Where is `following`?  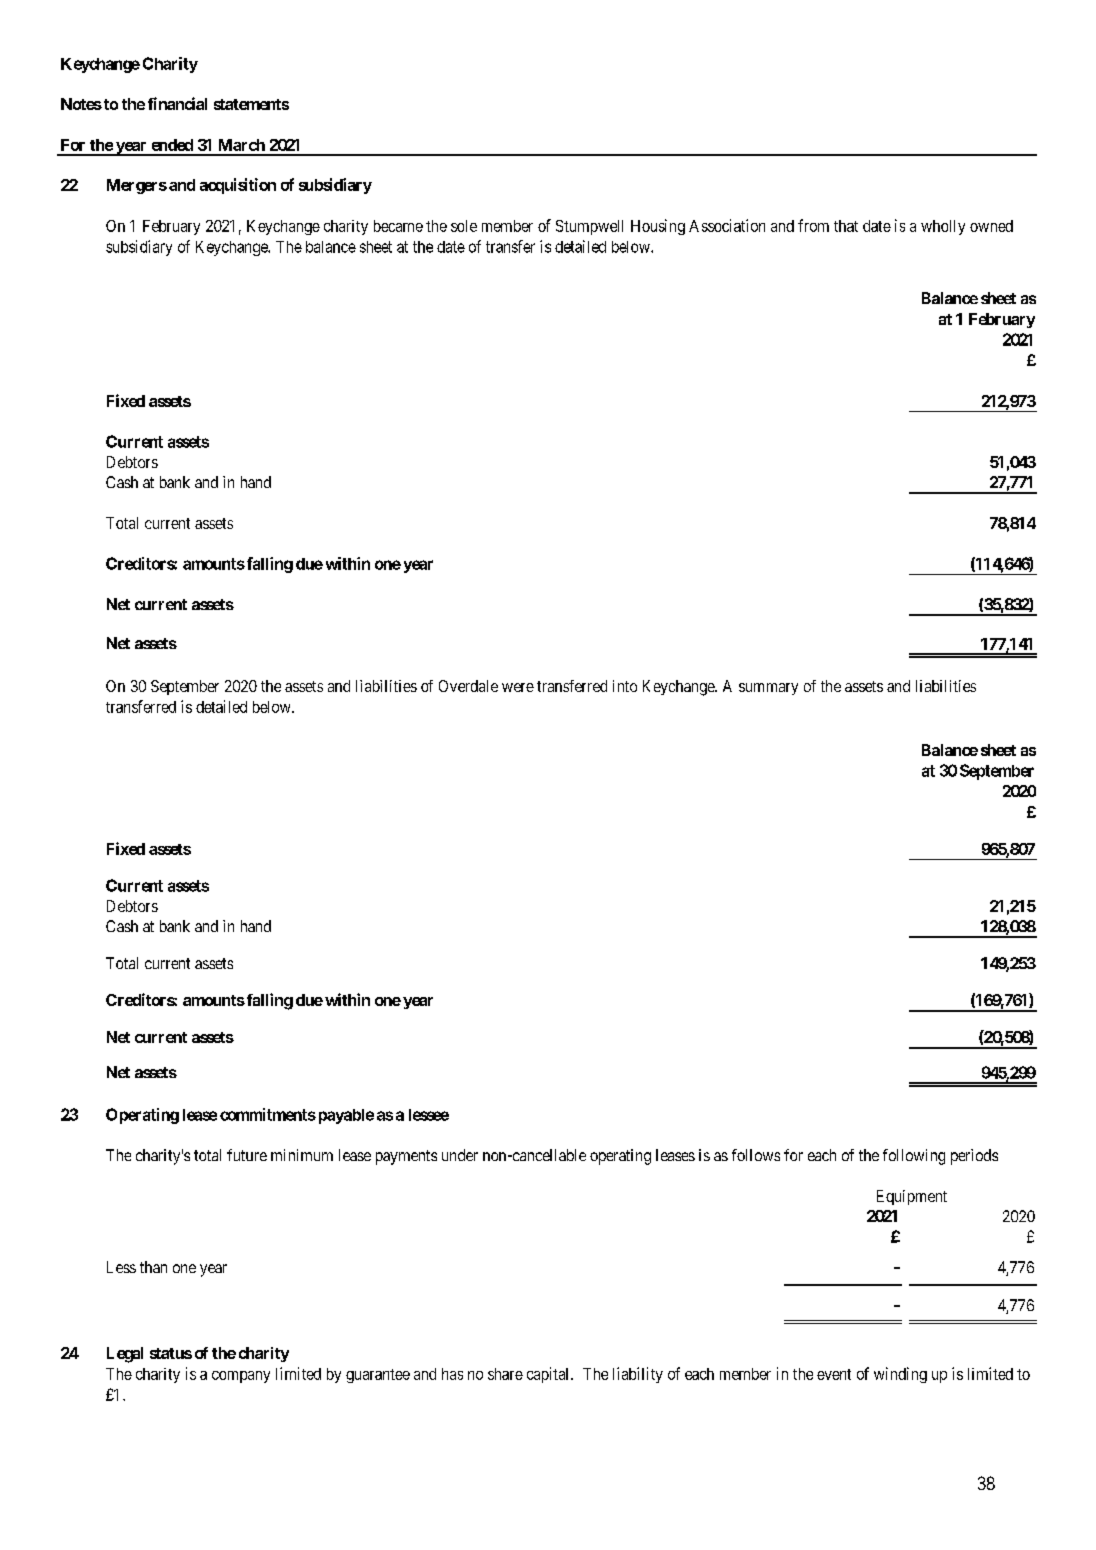
following is located at coordinates (914, 1157).
